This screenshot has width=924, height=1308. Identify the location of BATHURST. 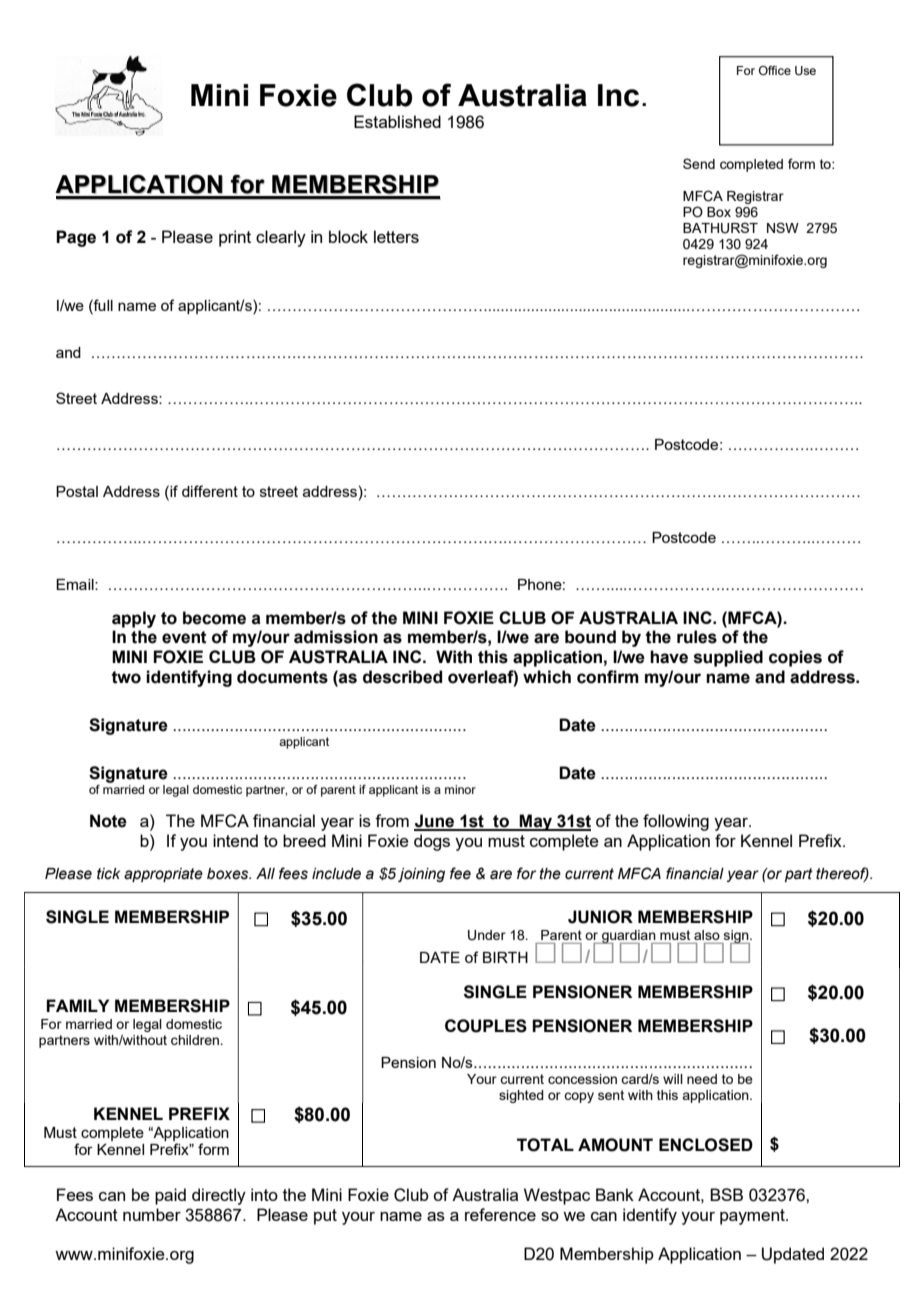
(720, 228).
